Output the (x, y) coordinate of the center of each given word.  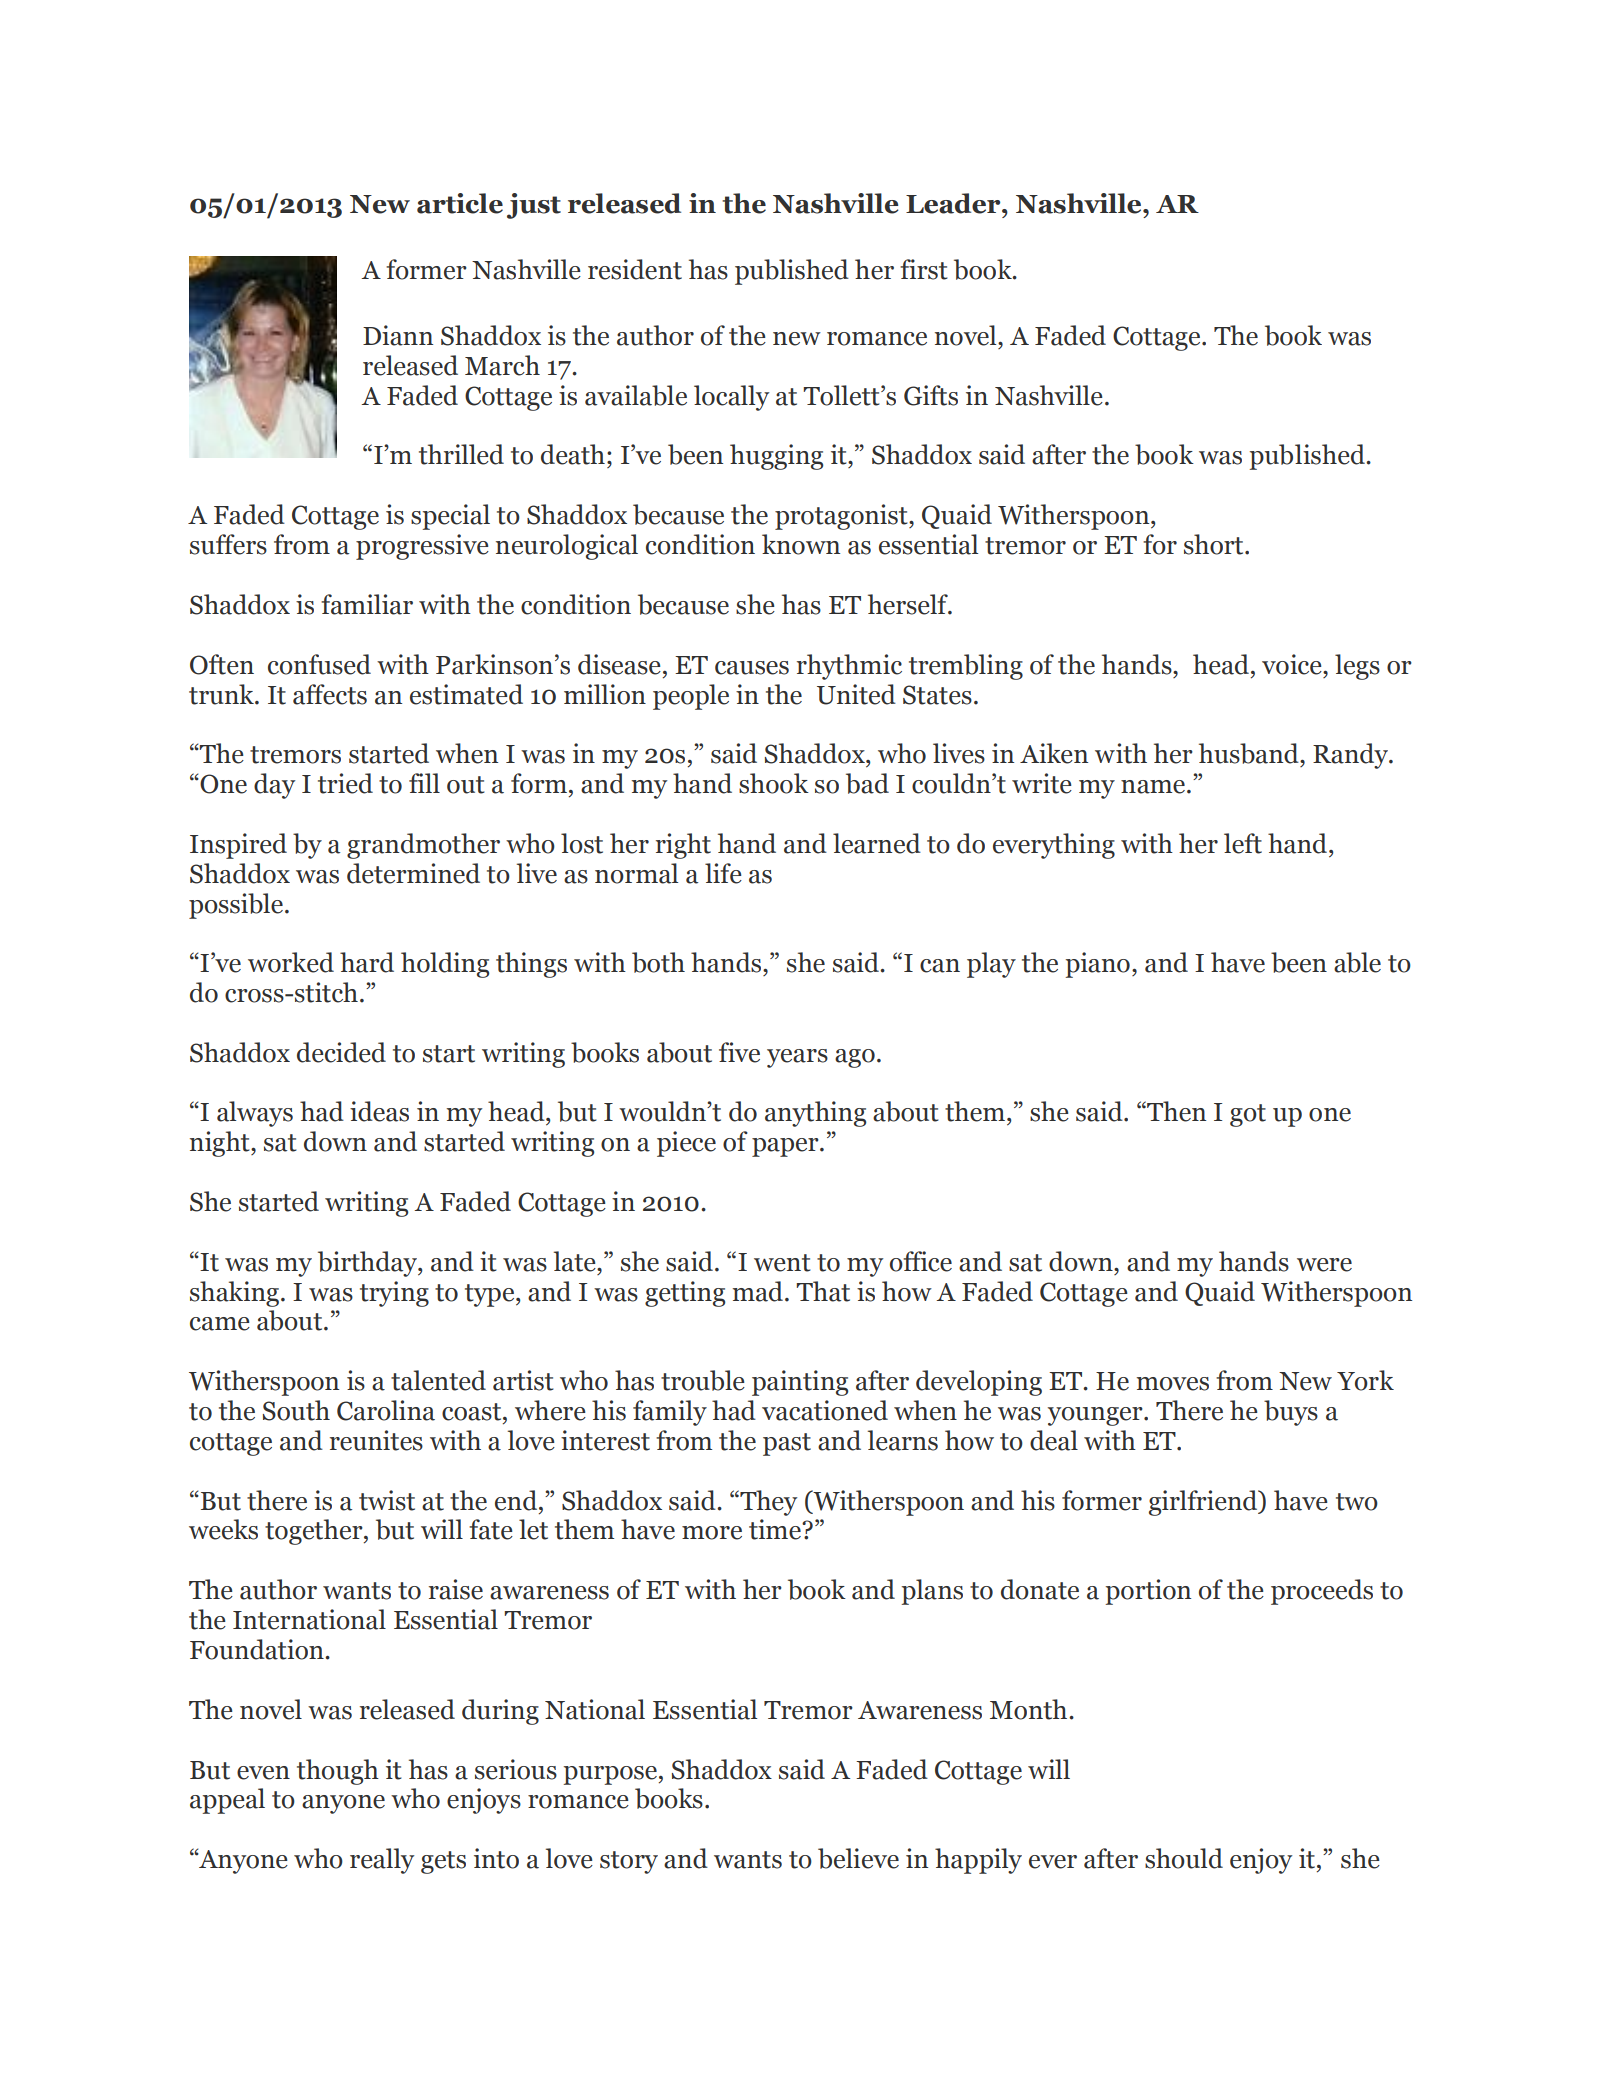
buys (1291, 1413)
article (460, 203)
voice (1293, 664)
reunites (376, 1440)
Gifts (931, 395)
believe (858, 1858)
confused (319, 664)
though (338, 1772)
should (1184, 1858)
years (797, 1058)
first (924, 269)
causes (752, 668)
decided (341, 1052)
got (1248, 1115)
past (787, 1444)
